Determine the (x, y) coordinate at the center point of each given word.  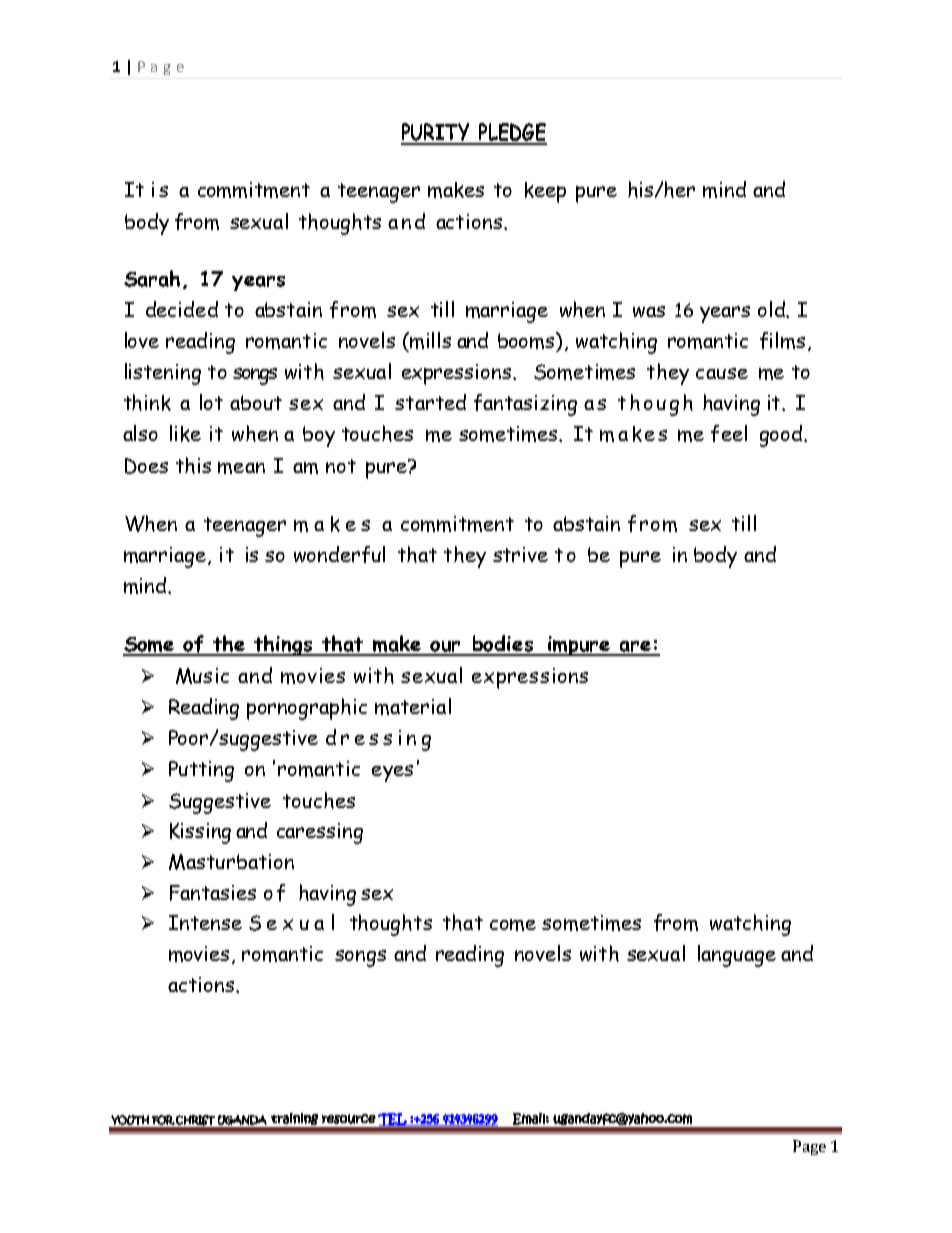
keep (545, 192)
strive (520, 554)
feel (729, 433)
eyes (392, 773)
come (513, 925)
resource (349, 1119)
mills (430, 340)
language (737, 956)
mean (241, 468)
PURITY (436, 133)
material (413, 706)
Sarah (152, 278)
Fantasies (213, 893)
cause (722, 373)
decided (182, 309)
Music (202, 676)
